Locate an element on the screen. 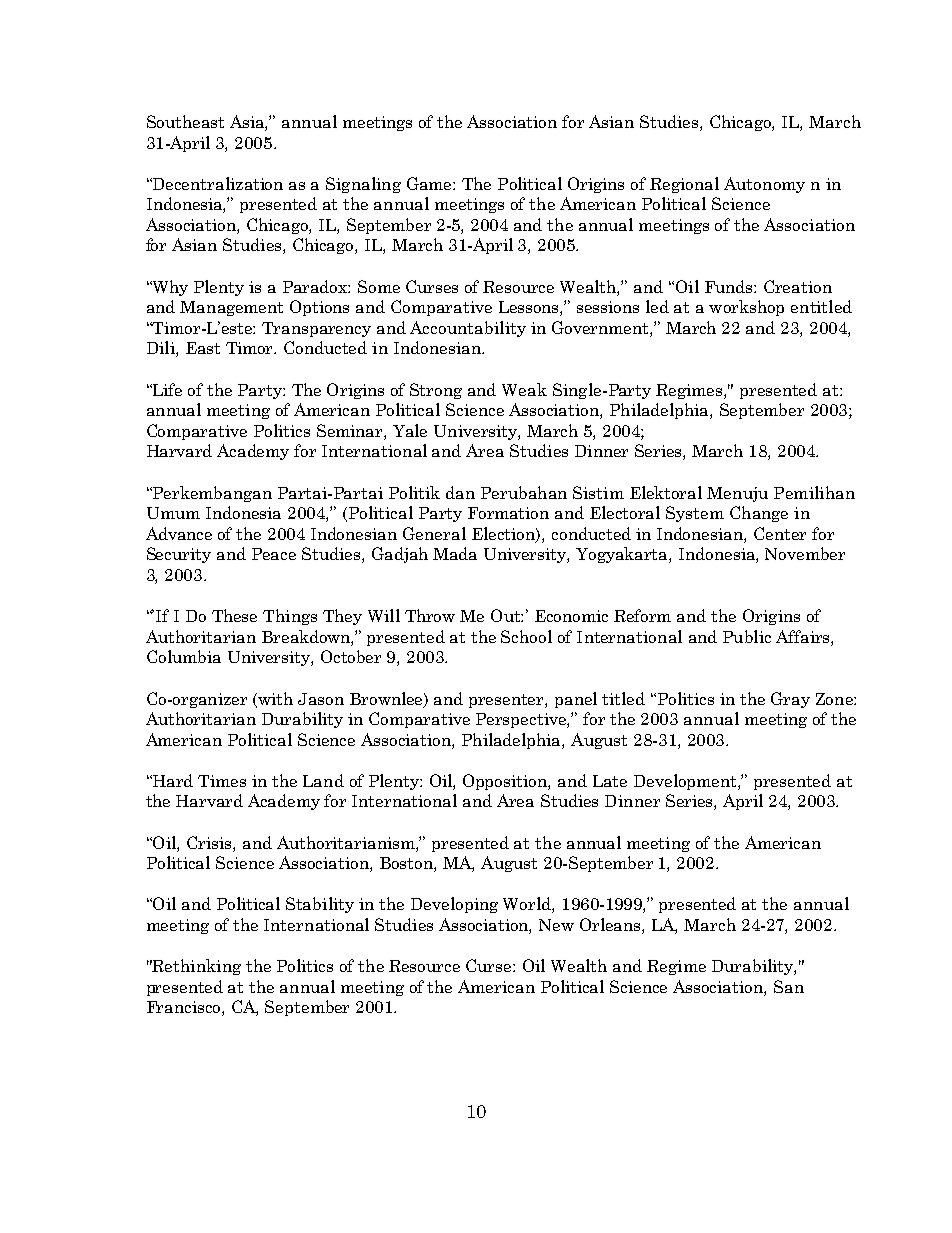  Autonomy is located at coordinates (764, 185).
